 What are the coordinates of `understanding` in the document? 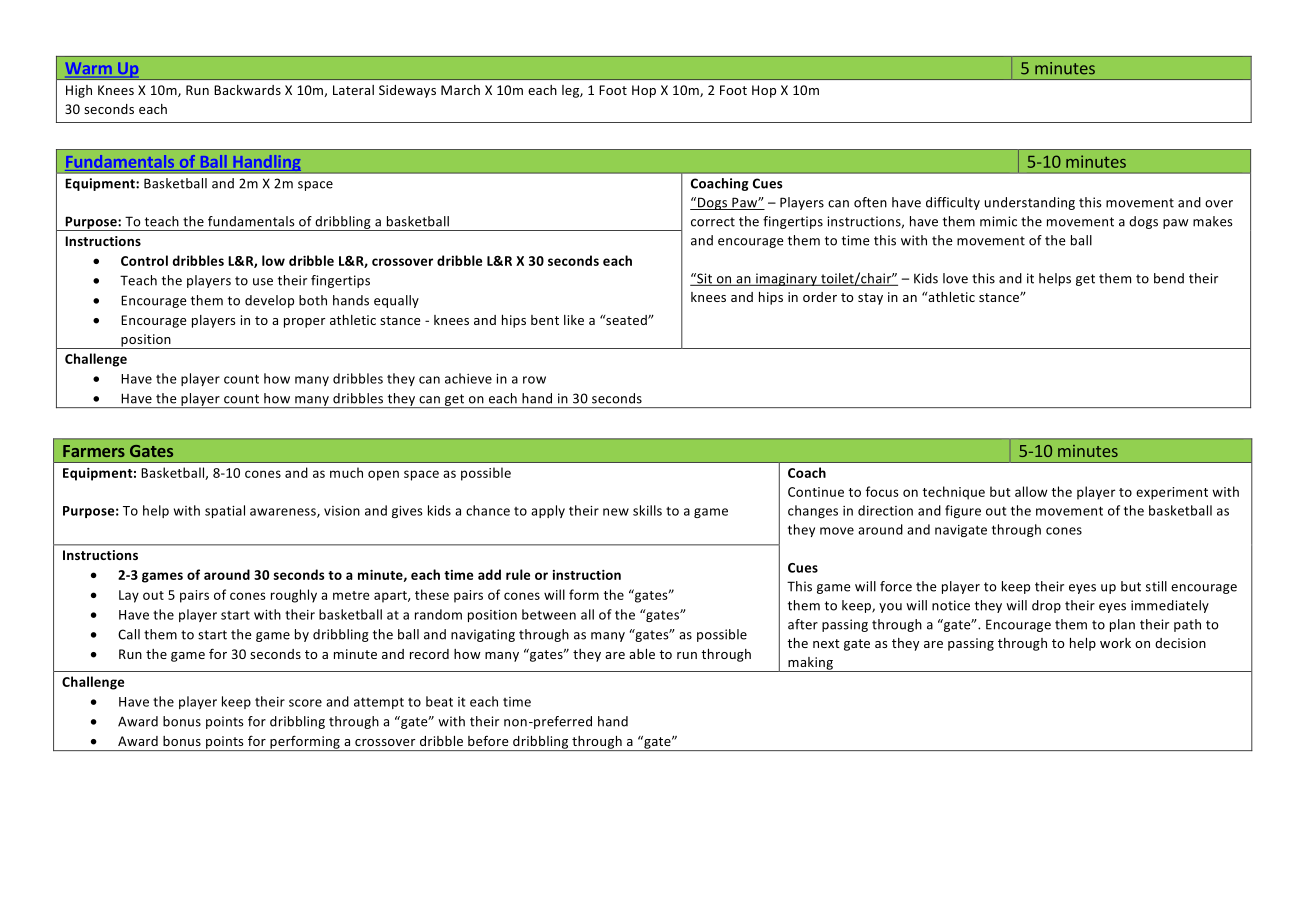 It's located at (1030, 203).
